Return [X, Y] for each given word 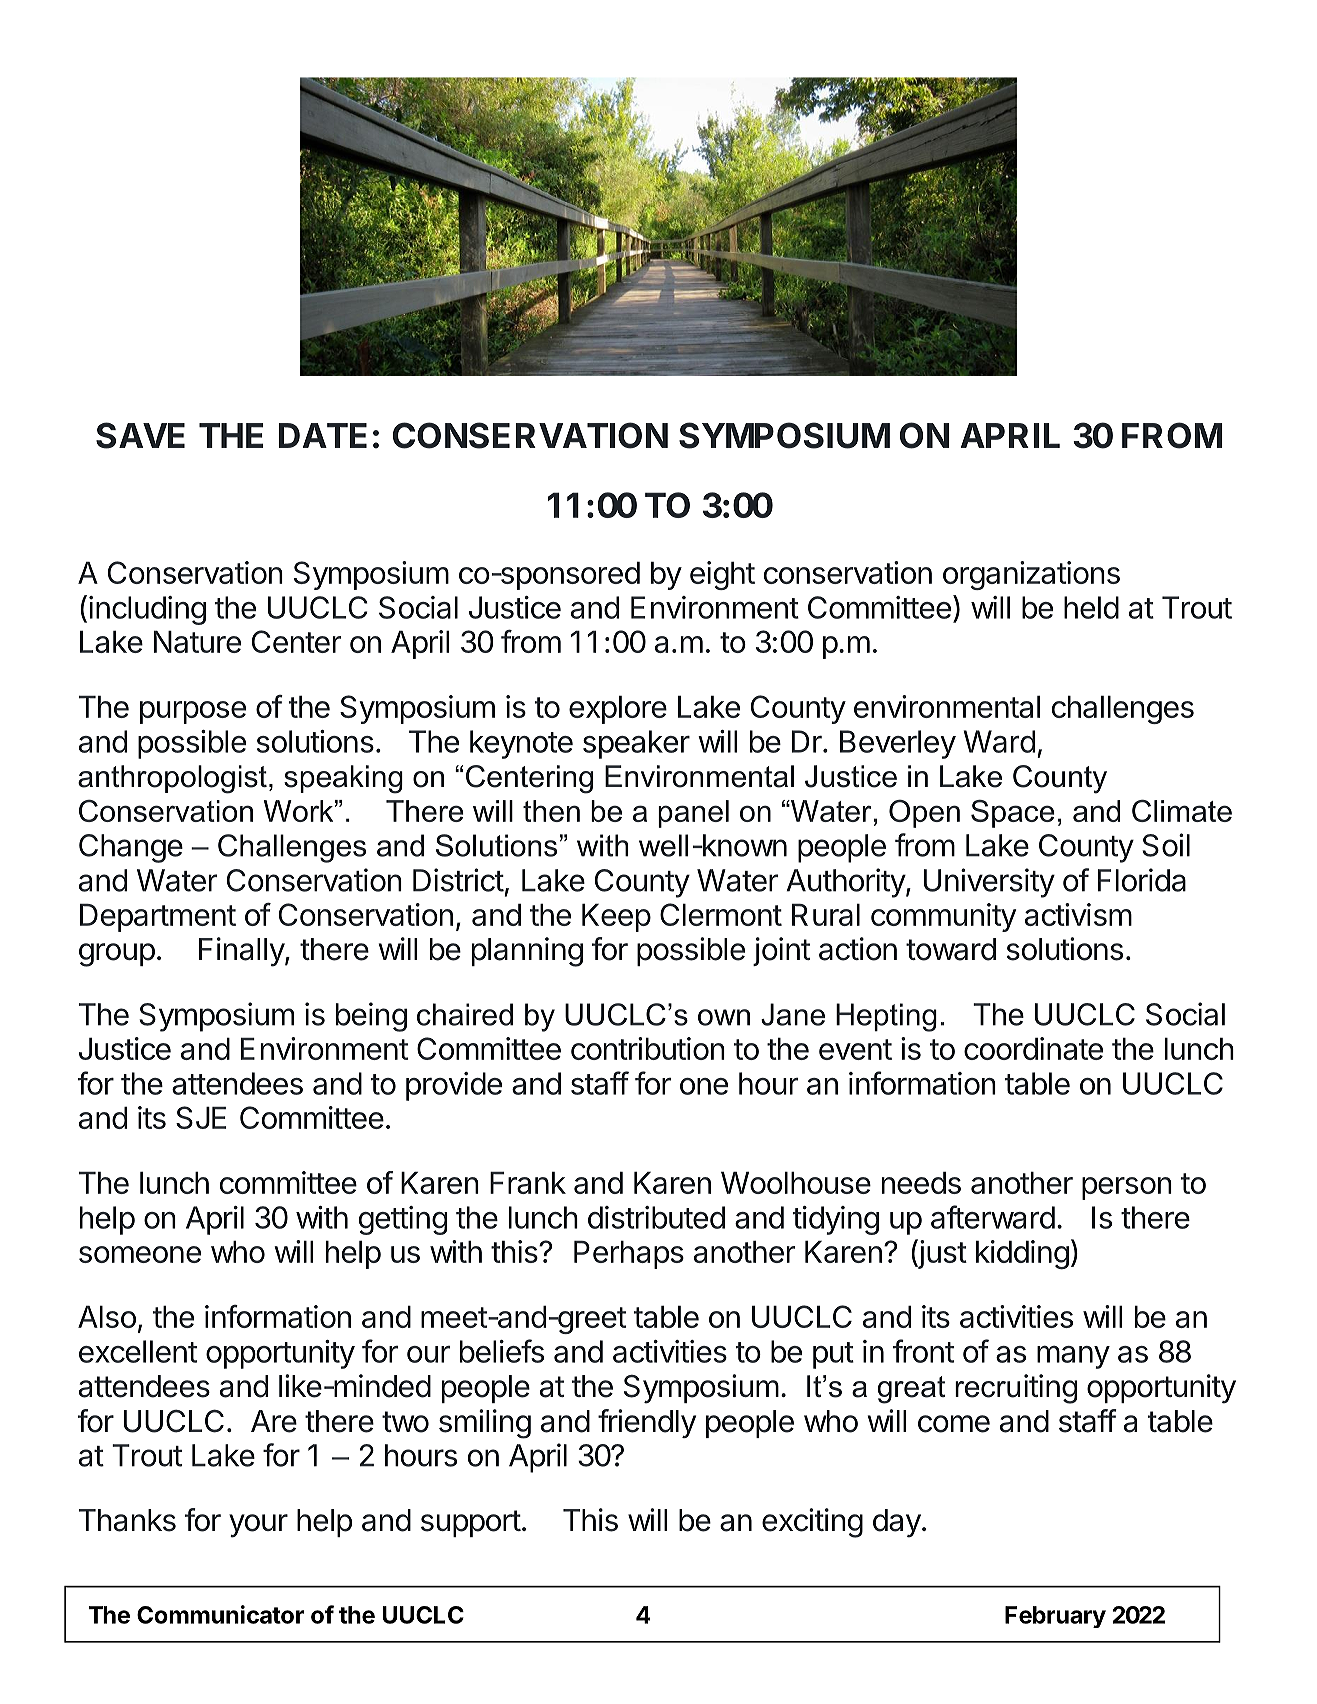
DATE [322, 435]
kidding [1022, 1255]
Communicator [220, 1614]
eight [722, 575]
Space [1013, 814]
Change [131, 848]
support [471, 1523]
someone [140, 1254]
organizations [1031, 575]
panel [693, 814]
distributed [656, 1217]
